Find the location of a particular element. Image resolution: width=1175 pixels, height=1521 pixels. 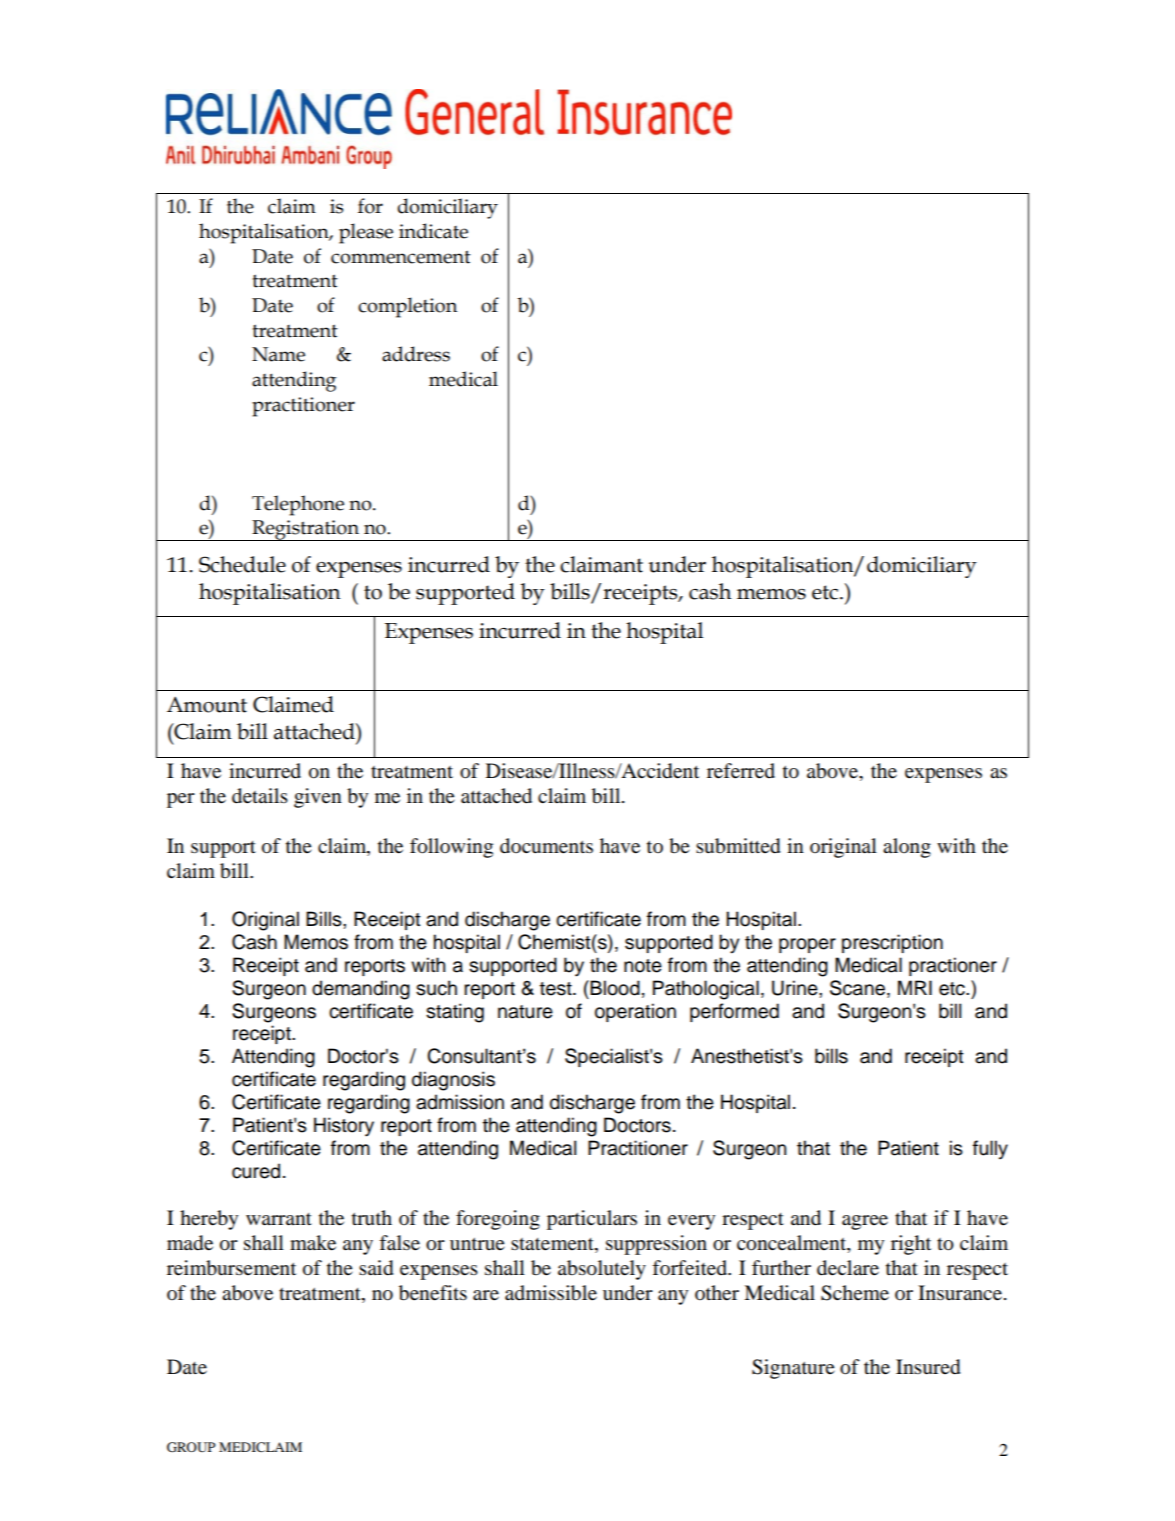

please is located at coordinates (366, 233).
